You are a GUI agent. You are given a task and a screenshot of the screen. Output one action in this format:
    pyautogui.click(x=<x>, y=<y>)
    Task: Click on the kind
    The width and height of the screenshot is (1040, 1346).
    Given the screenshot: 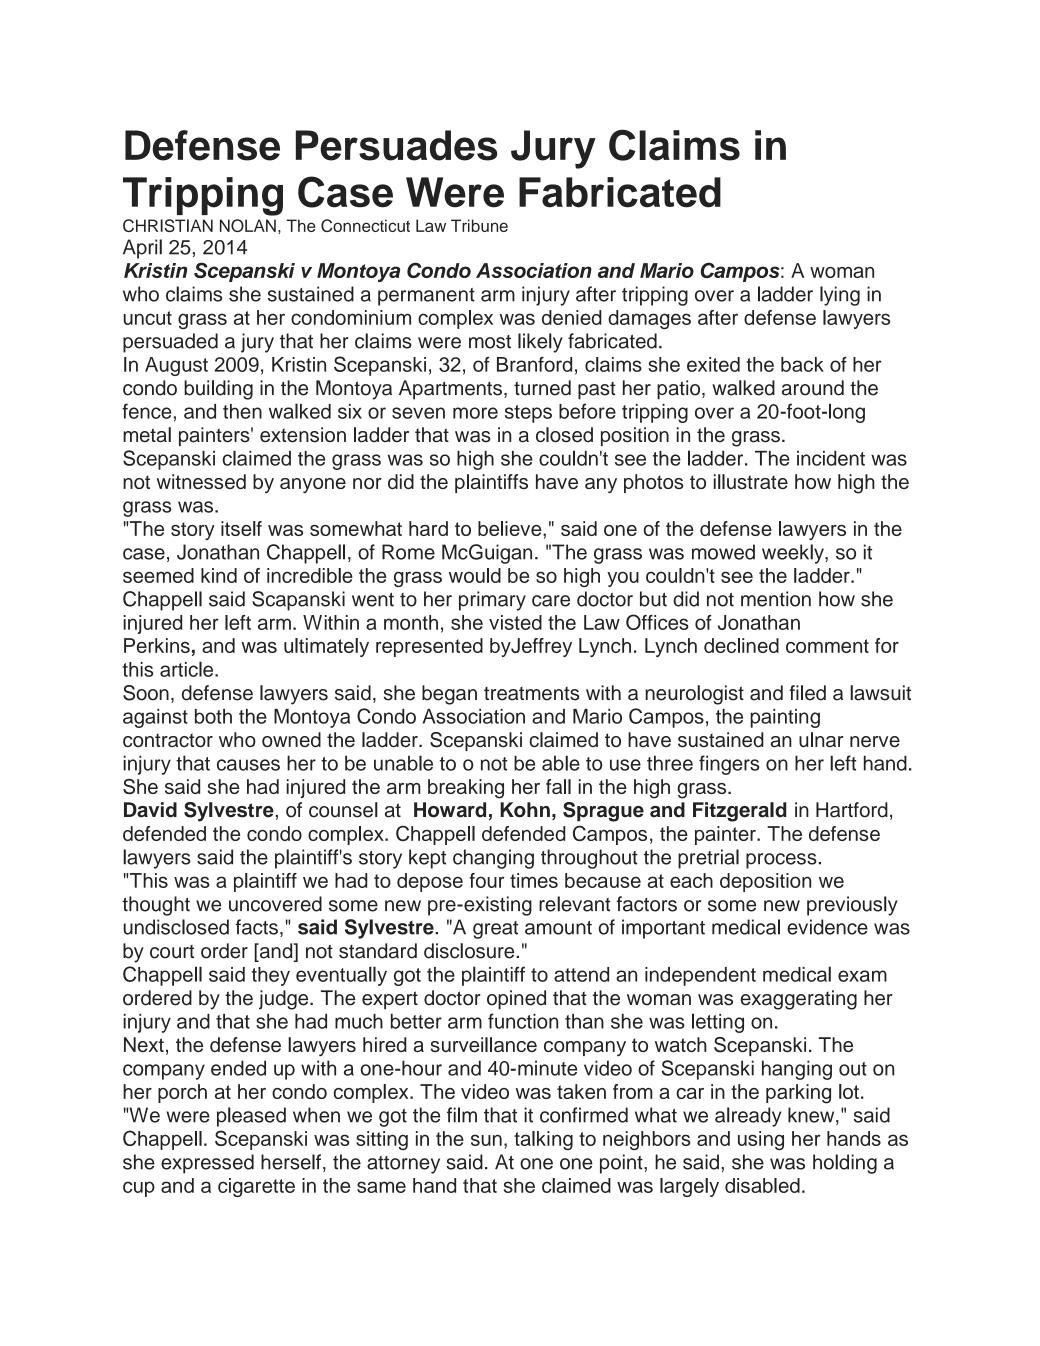 What is the action you would take?
    pyautogui.click(x=219, y=575)
